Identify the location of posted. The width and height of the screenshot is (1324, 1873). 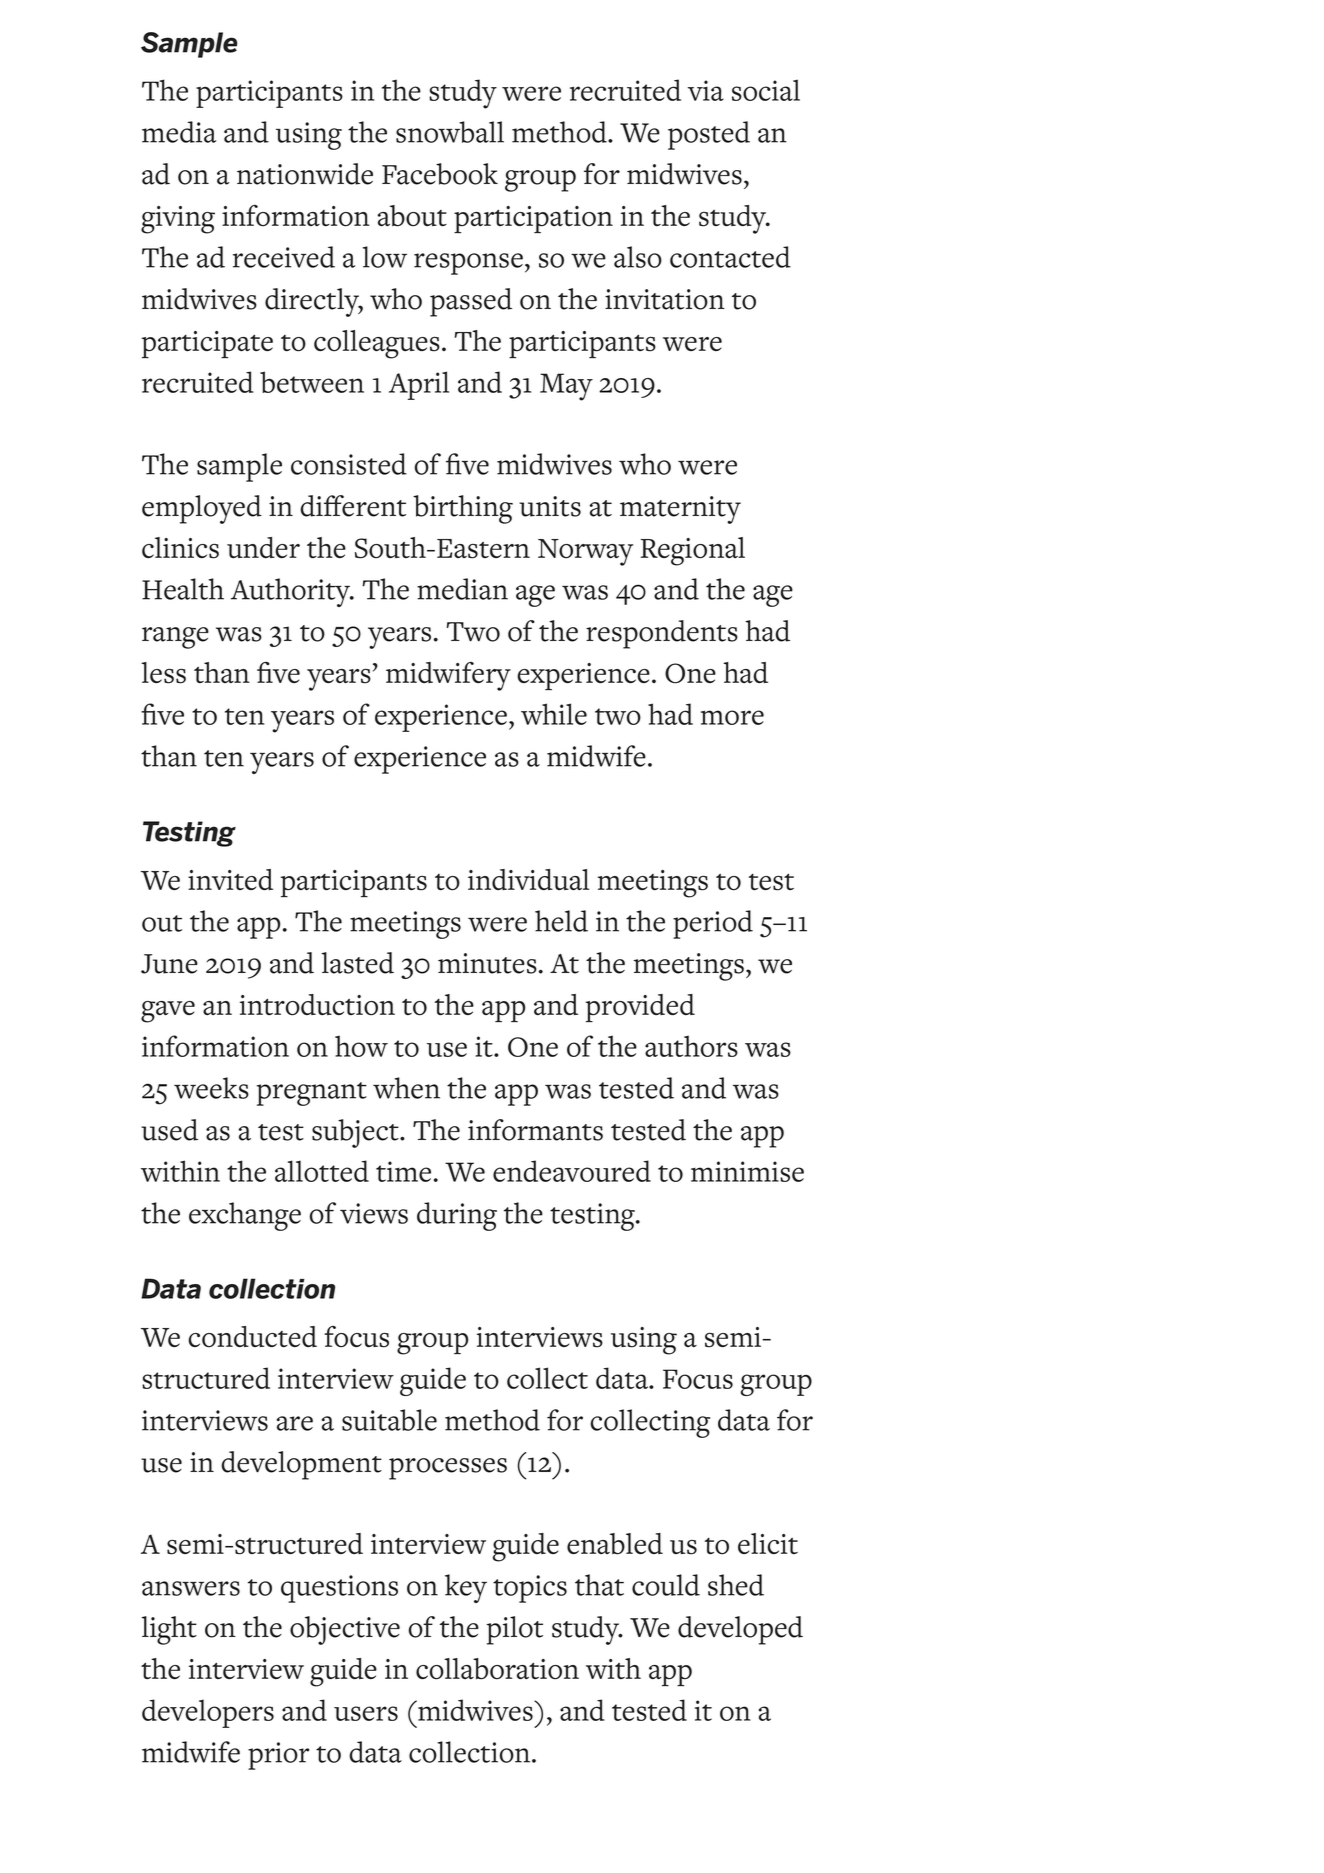
(709, 135).
